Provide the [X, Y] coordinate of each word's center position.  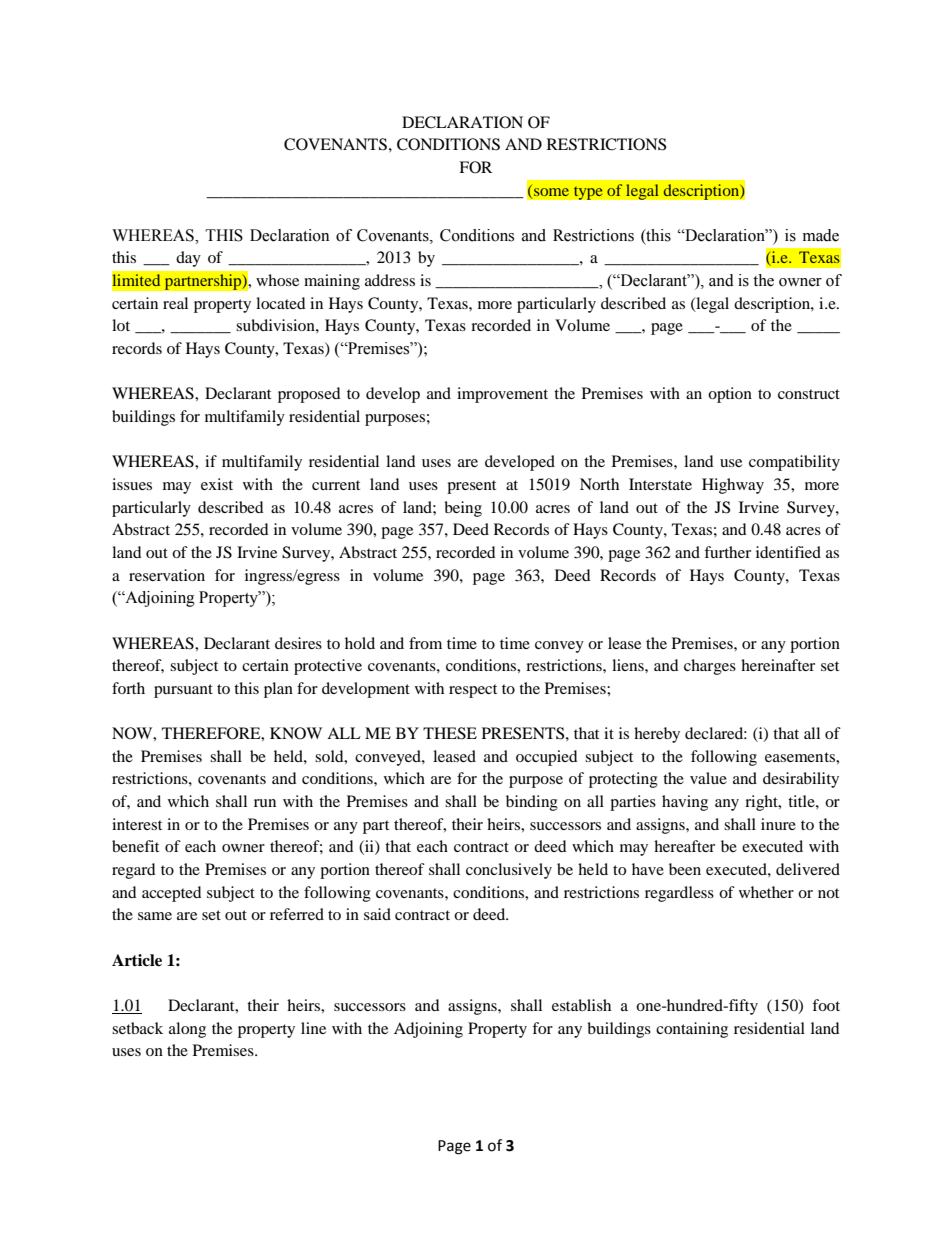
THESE [450, 733]
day [188, 259]
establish [581, 1005]
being [463, 509]
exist [217, 484]
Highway [733, 486]
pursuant [183, 691]
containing [692, 1030]
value [708, 778]
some [551, 192]
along [187, 1030]
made [821, 235]
